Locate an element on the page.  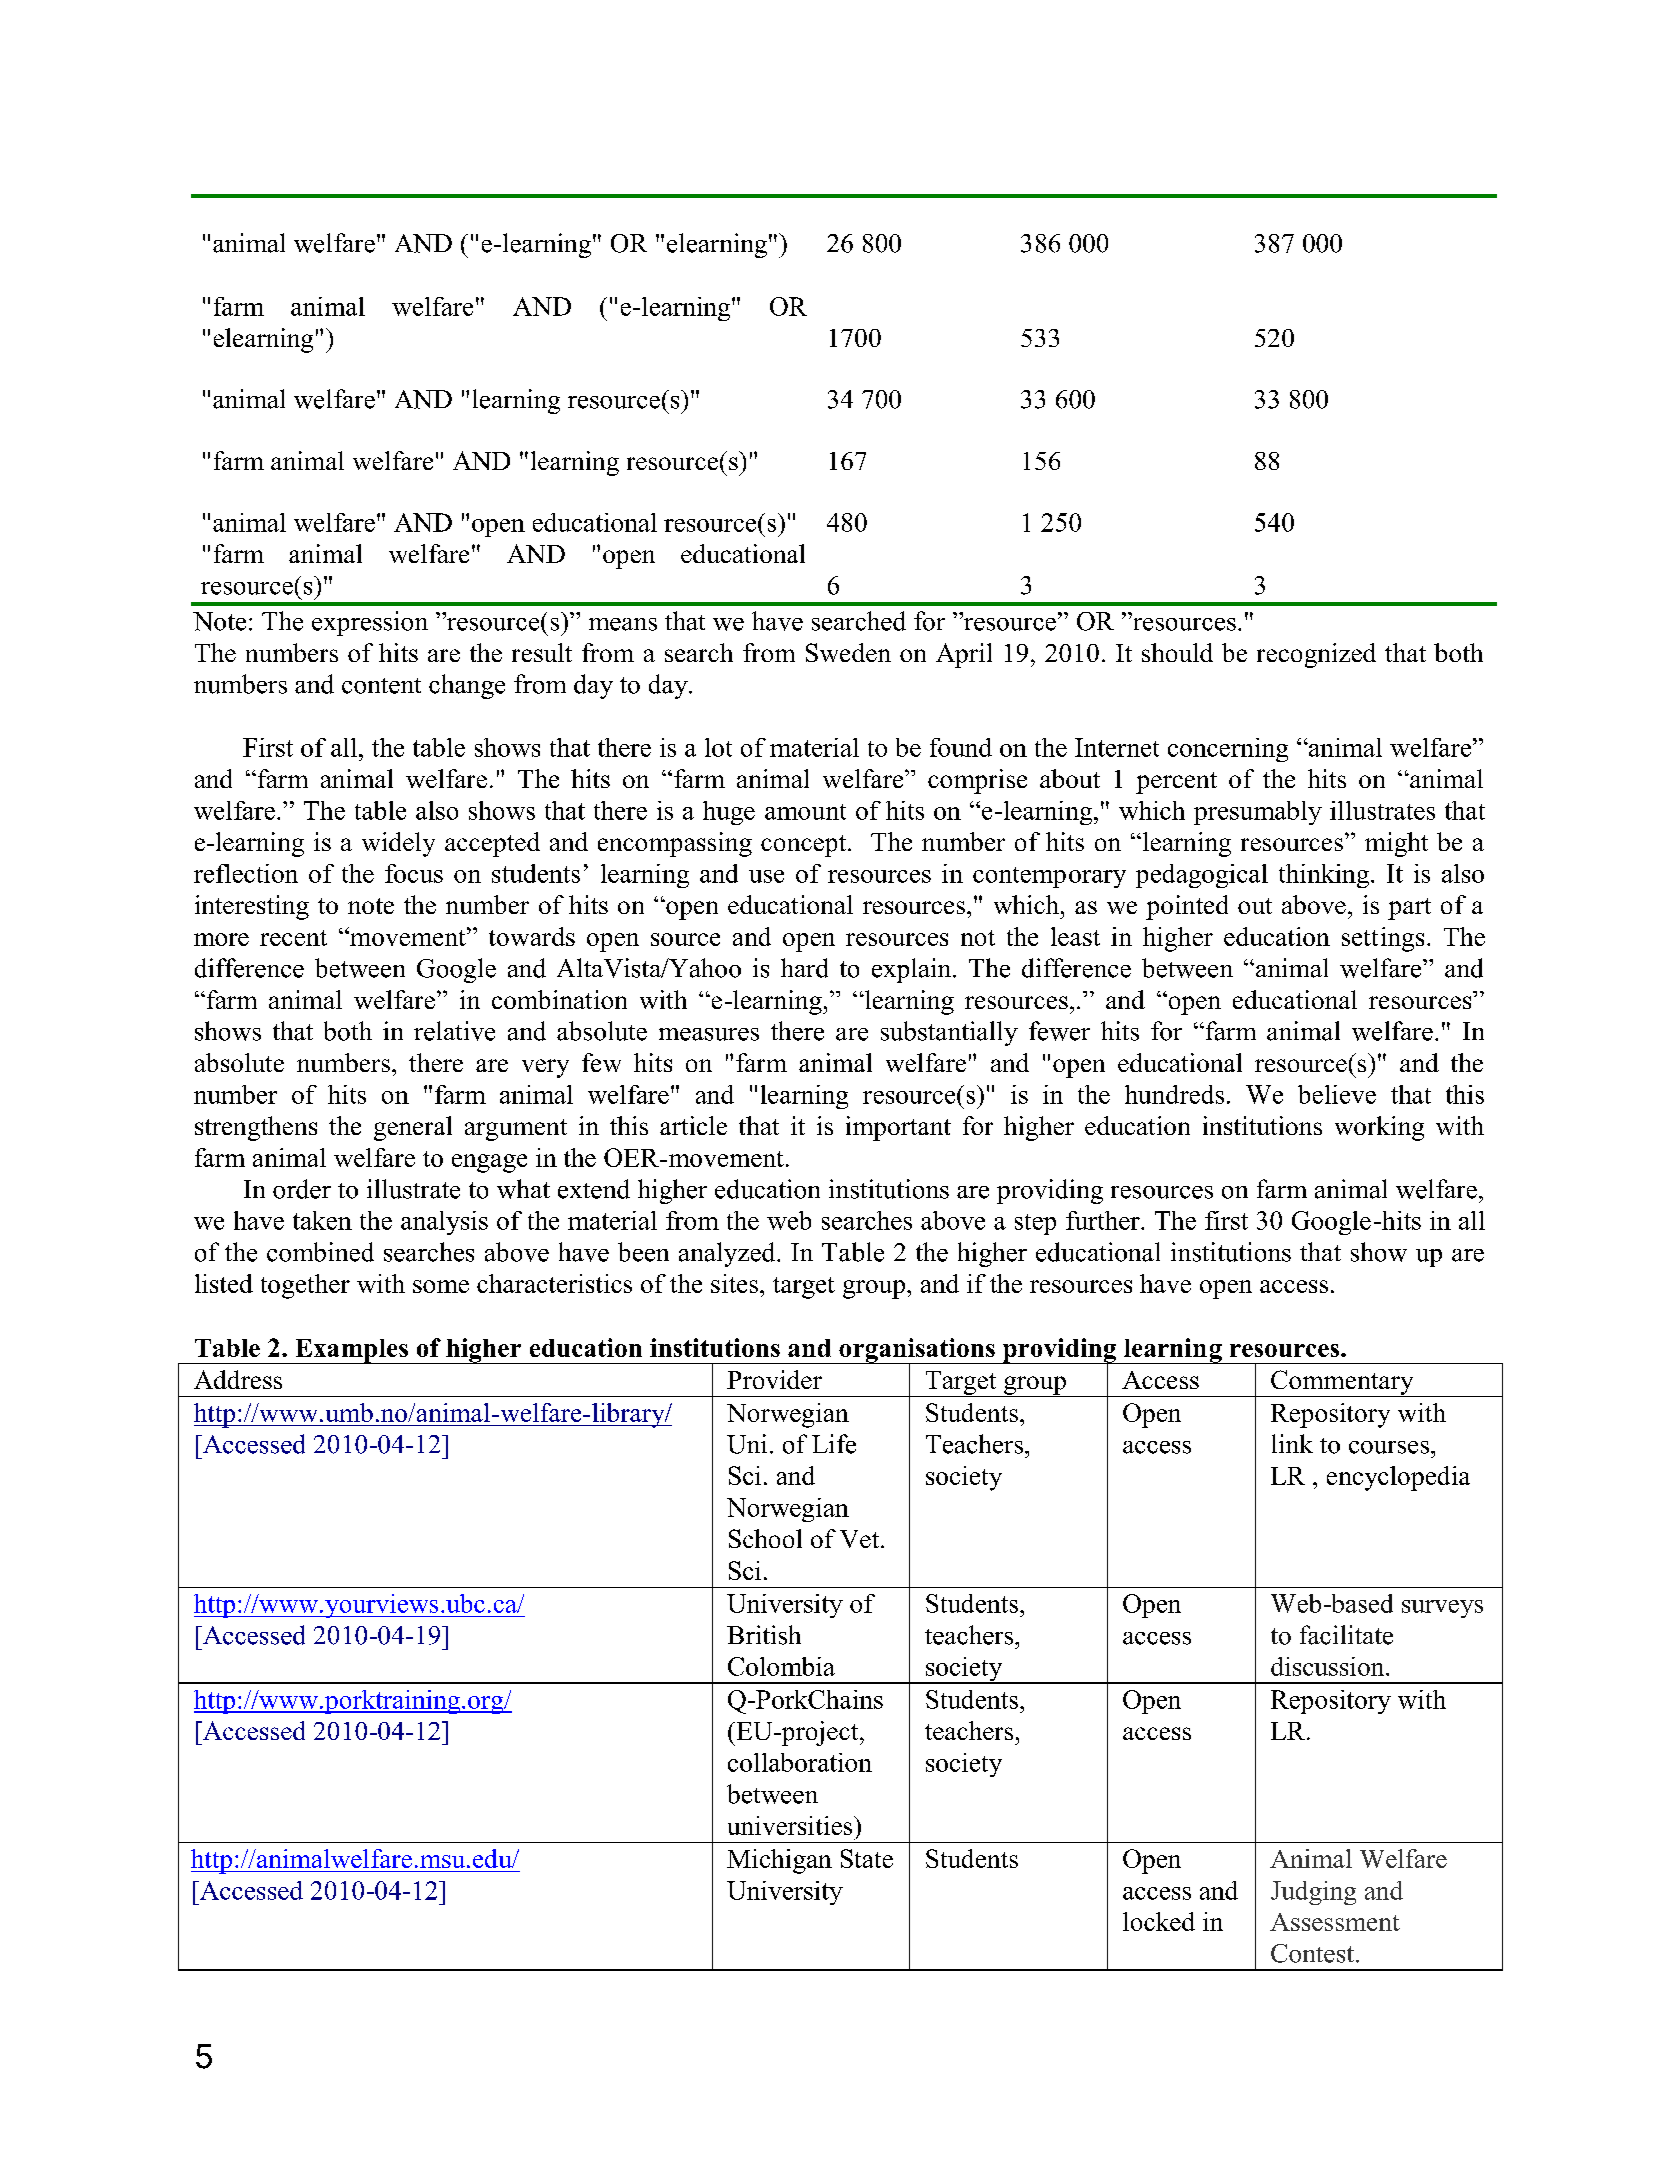
Examples is located at coordinates (351, 1351).
